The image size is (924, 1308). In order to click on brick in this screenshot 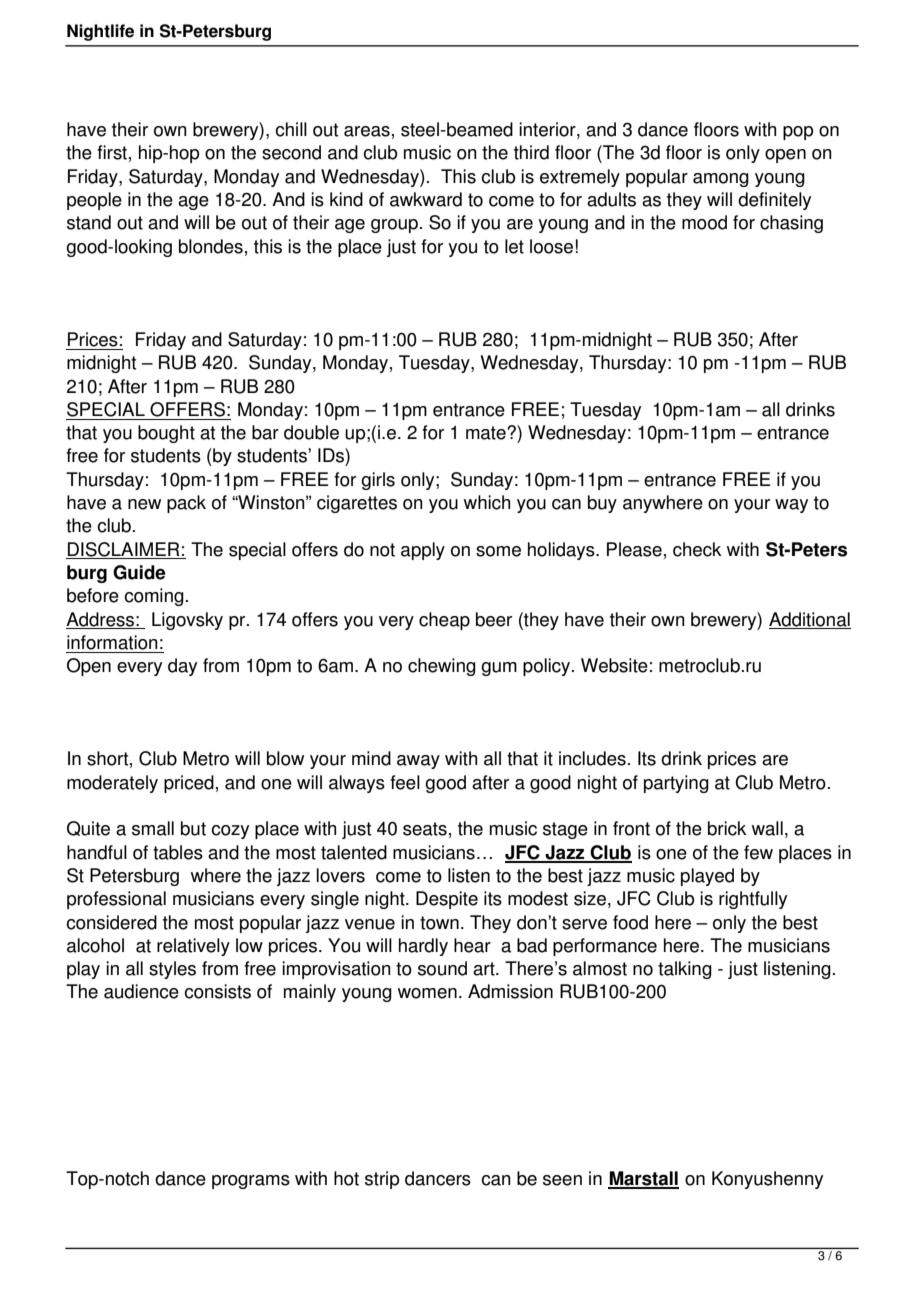, I will do `click(727, 828)`.
